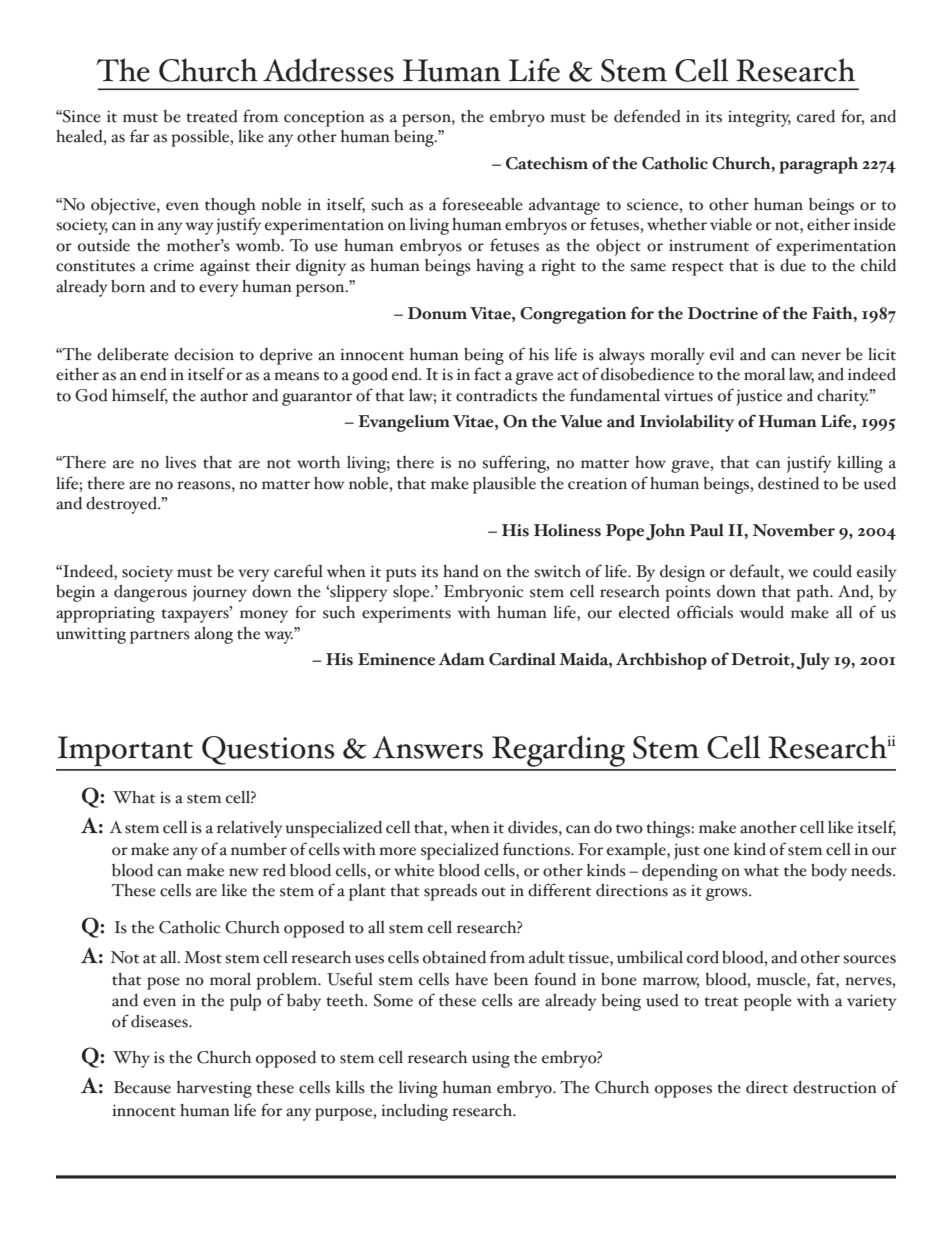  I want to click on Because, so click(142, 1087).
